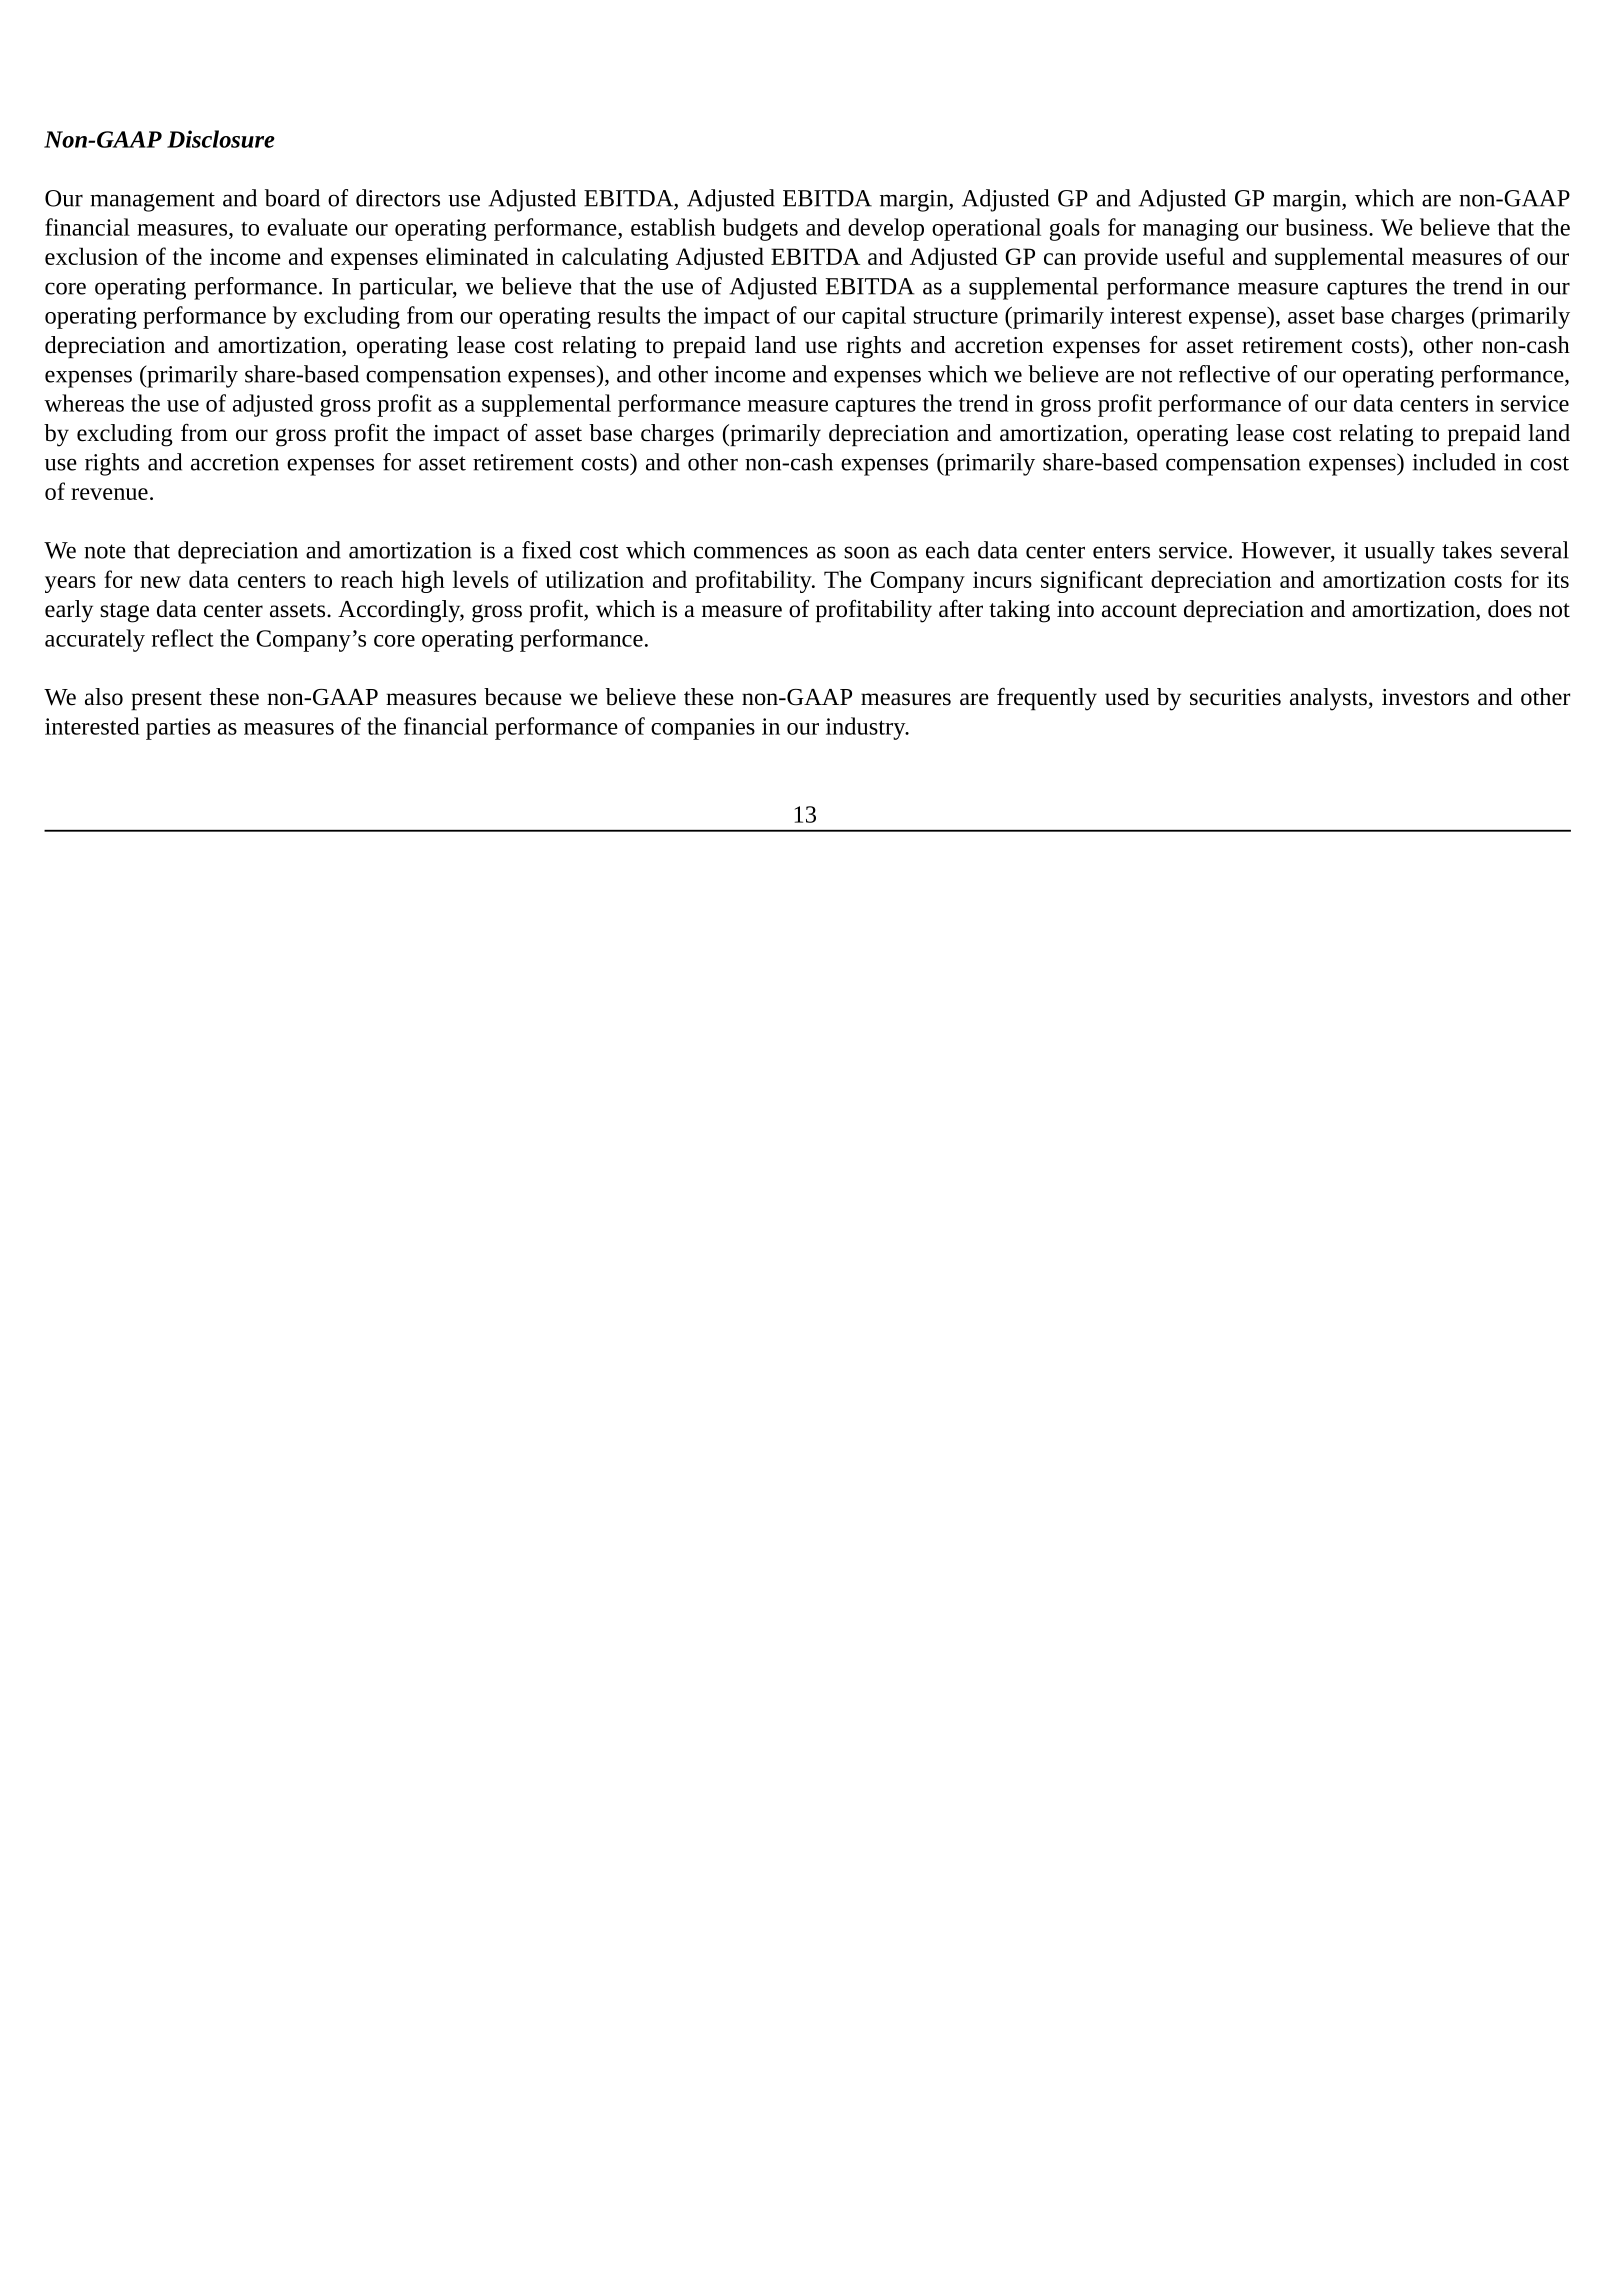 The image size is (1617, 2288). What do you see at coordinates (760, 229) in the image?
I see `budgets` at bounding box center [760, 229].
